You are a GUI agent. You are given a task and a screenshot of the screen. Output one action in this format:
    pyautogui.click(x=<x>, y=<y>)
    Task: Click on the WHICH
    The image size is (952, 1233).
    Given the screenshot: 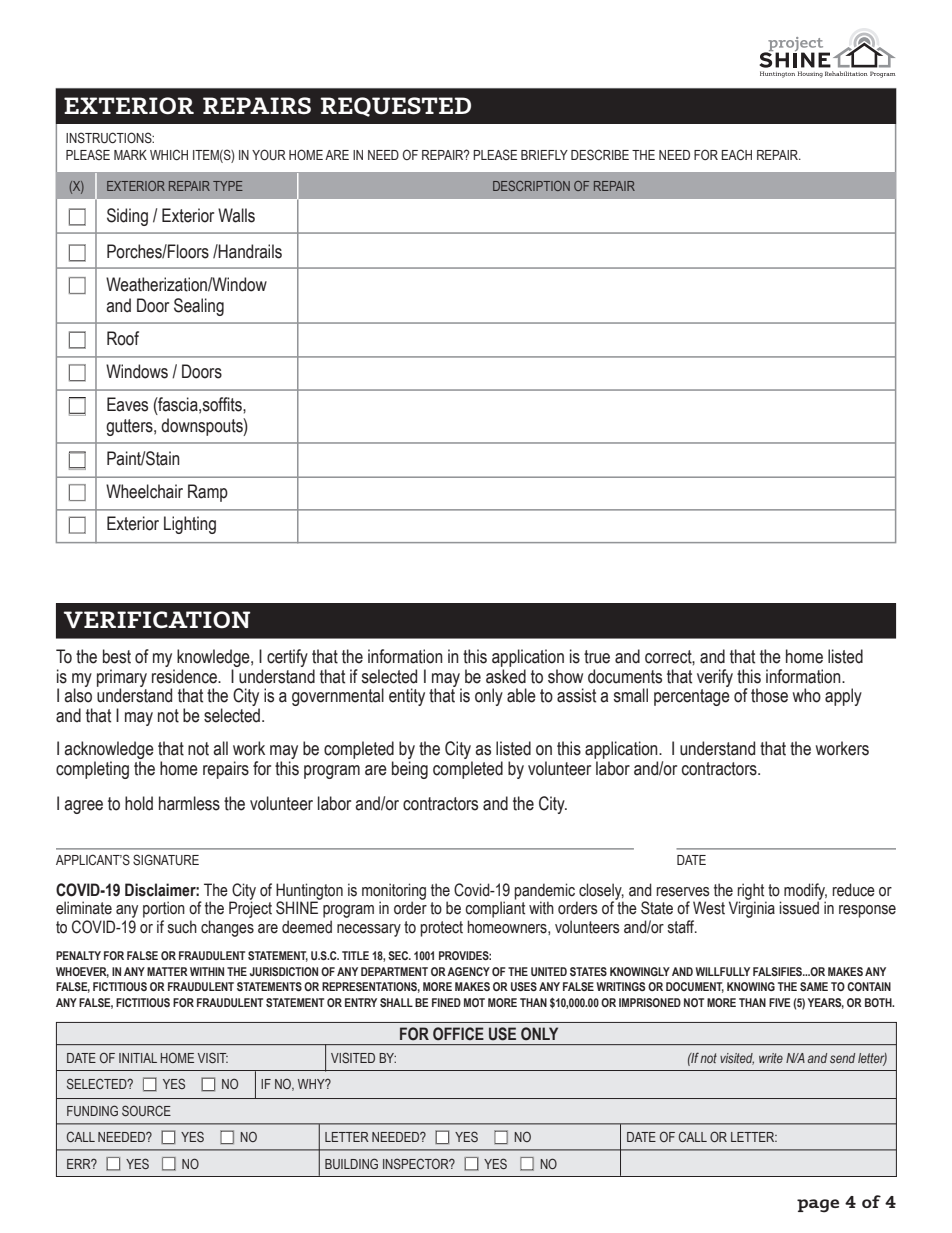 What is the action you would take?
    pyautogui.click(x=169, y=154)
